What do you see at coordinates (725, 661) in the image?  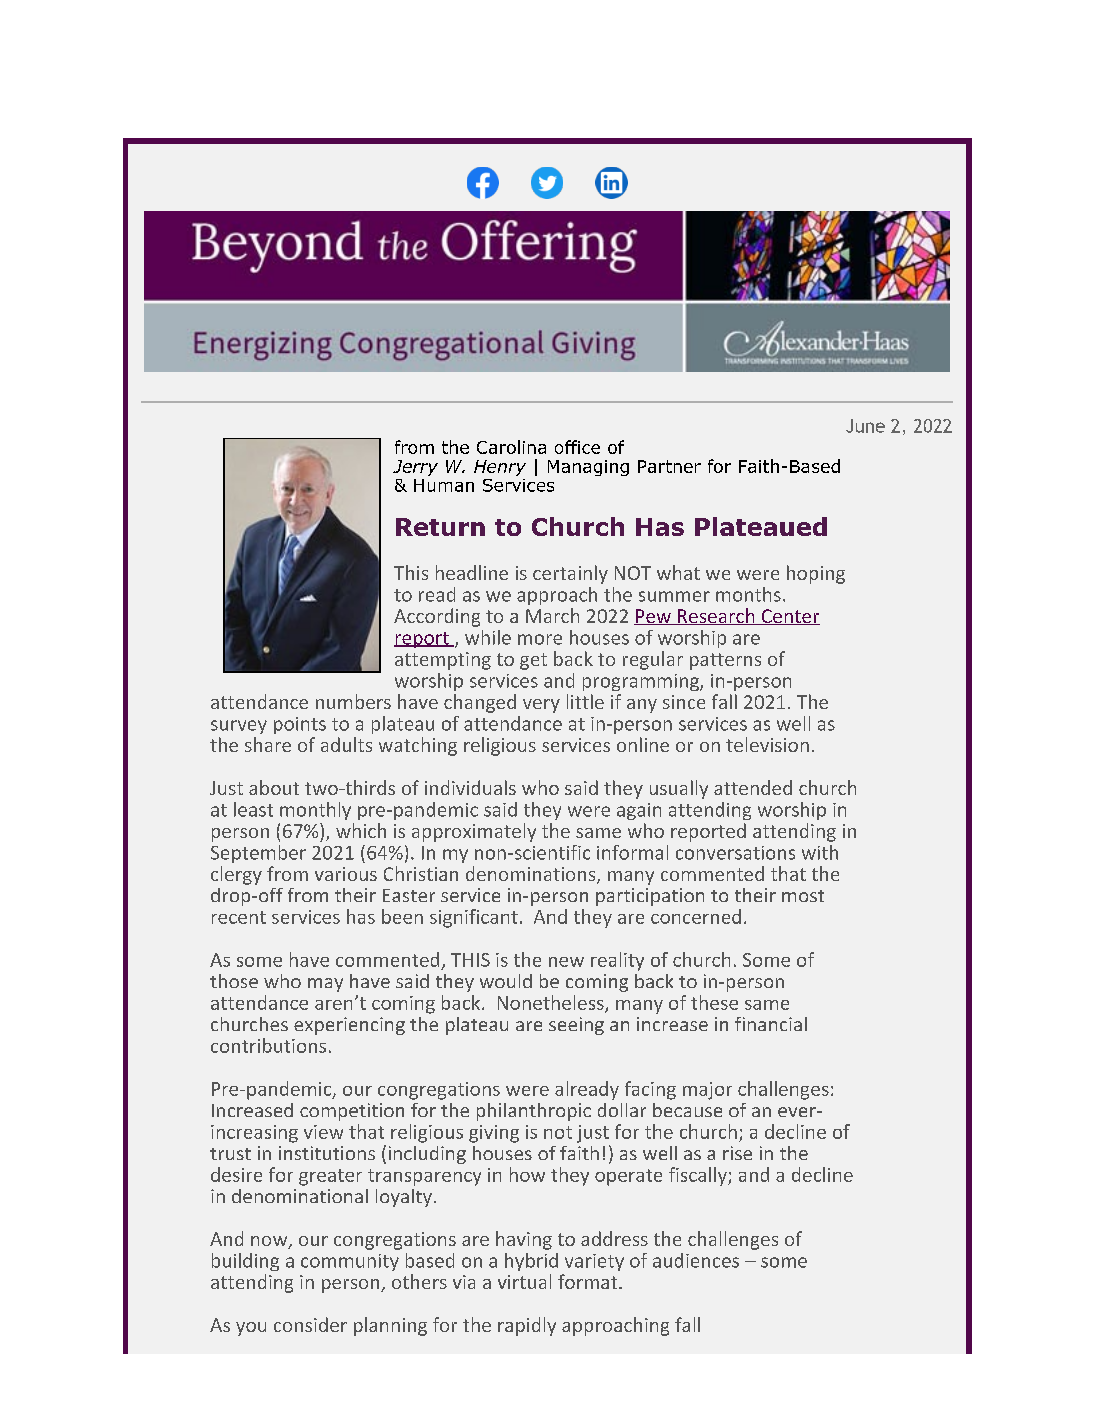 I see `patterns` at bounding box center [725, 661].
